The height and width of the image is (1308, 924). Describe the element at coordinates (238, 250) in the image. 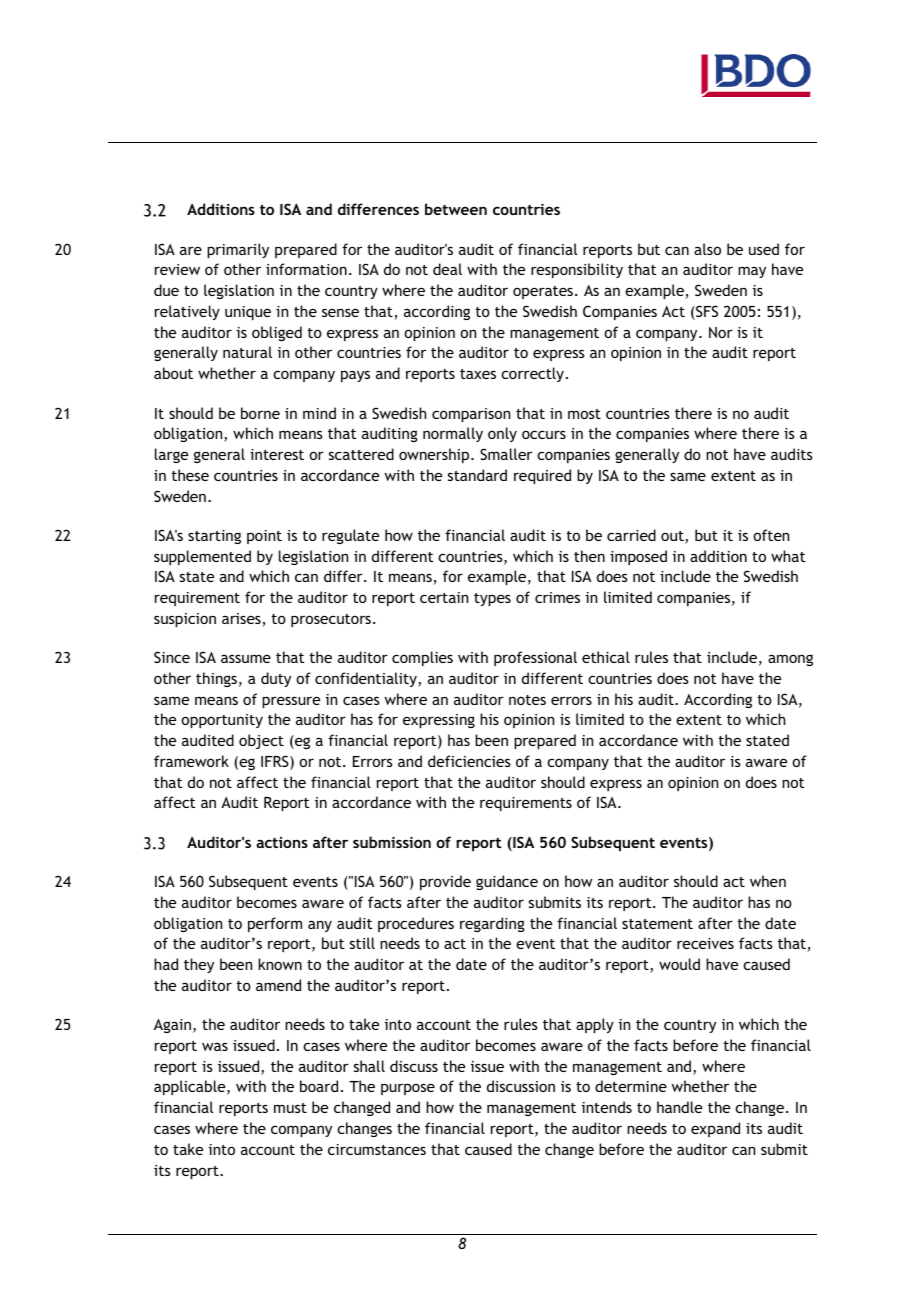

I see `primarily` at that location.
